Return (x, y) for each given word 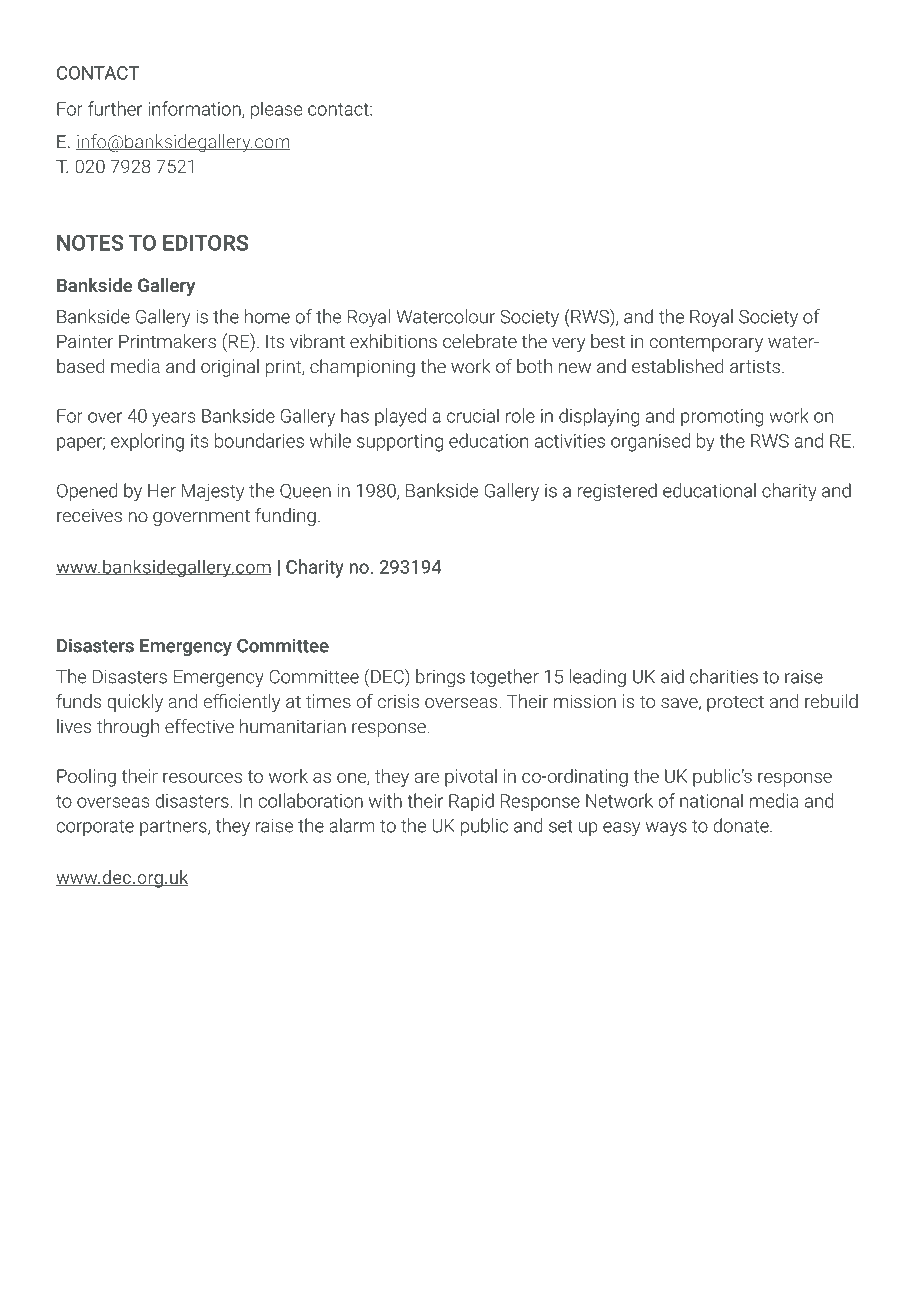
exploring (147, 442)
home (267, 316)
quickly (135, 703)
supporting (400, 443)
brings (440, 678)
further (115, 108)
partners (174, 828)
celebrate (480, 341)
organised (650, 442)
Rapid (471, 802)
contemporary (706, 343)
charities (724, 676)
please (276, 110)
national (711, 800)
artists (755, 366)
